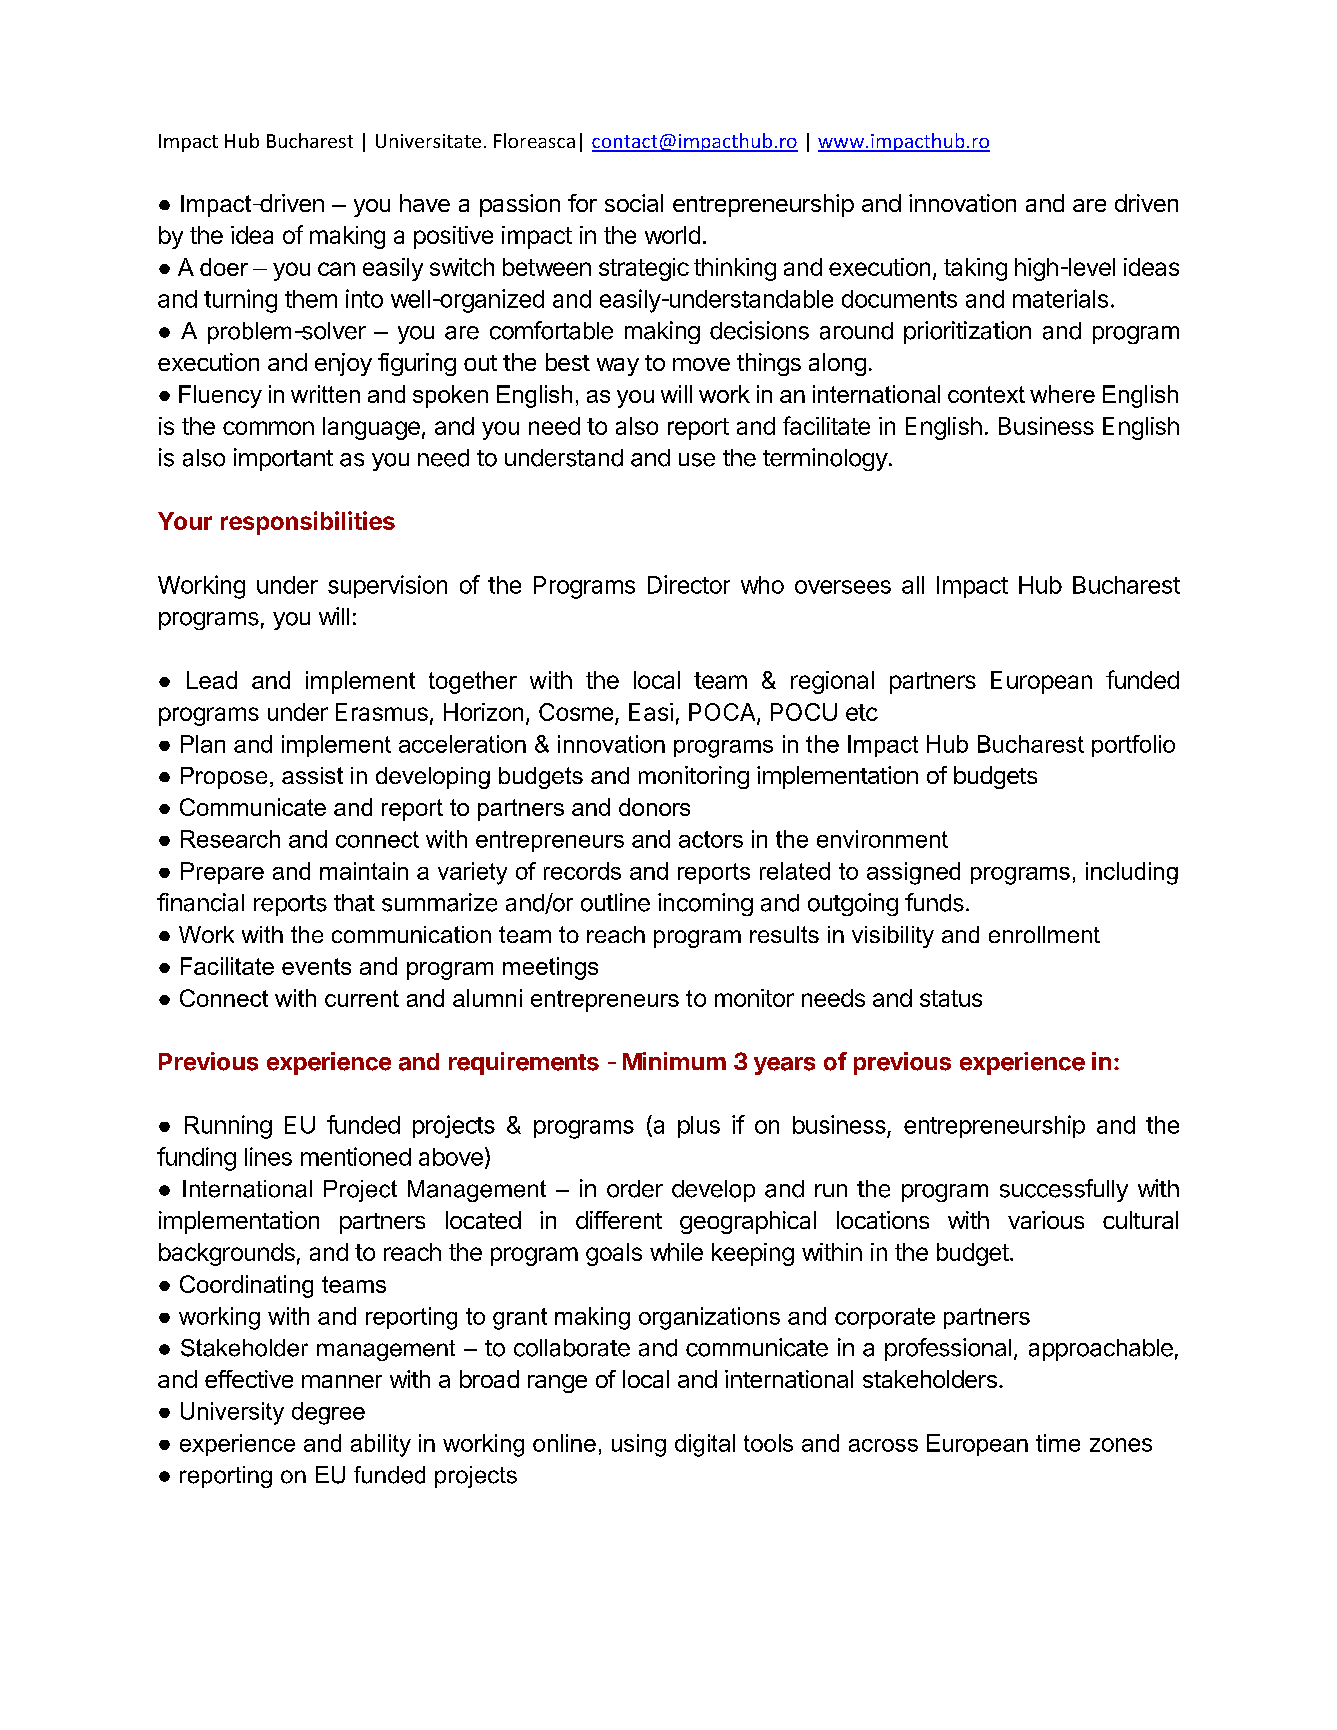  What do you see at coordinates (1064, 1190) in the page?
I see `successfully` at bounding box center [1064, 1190].
